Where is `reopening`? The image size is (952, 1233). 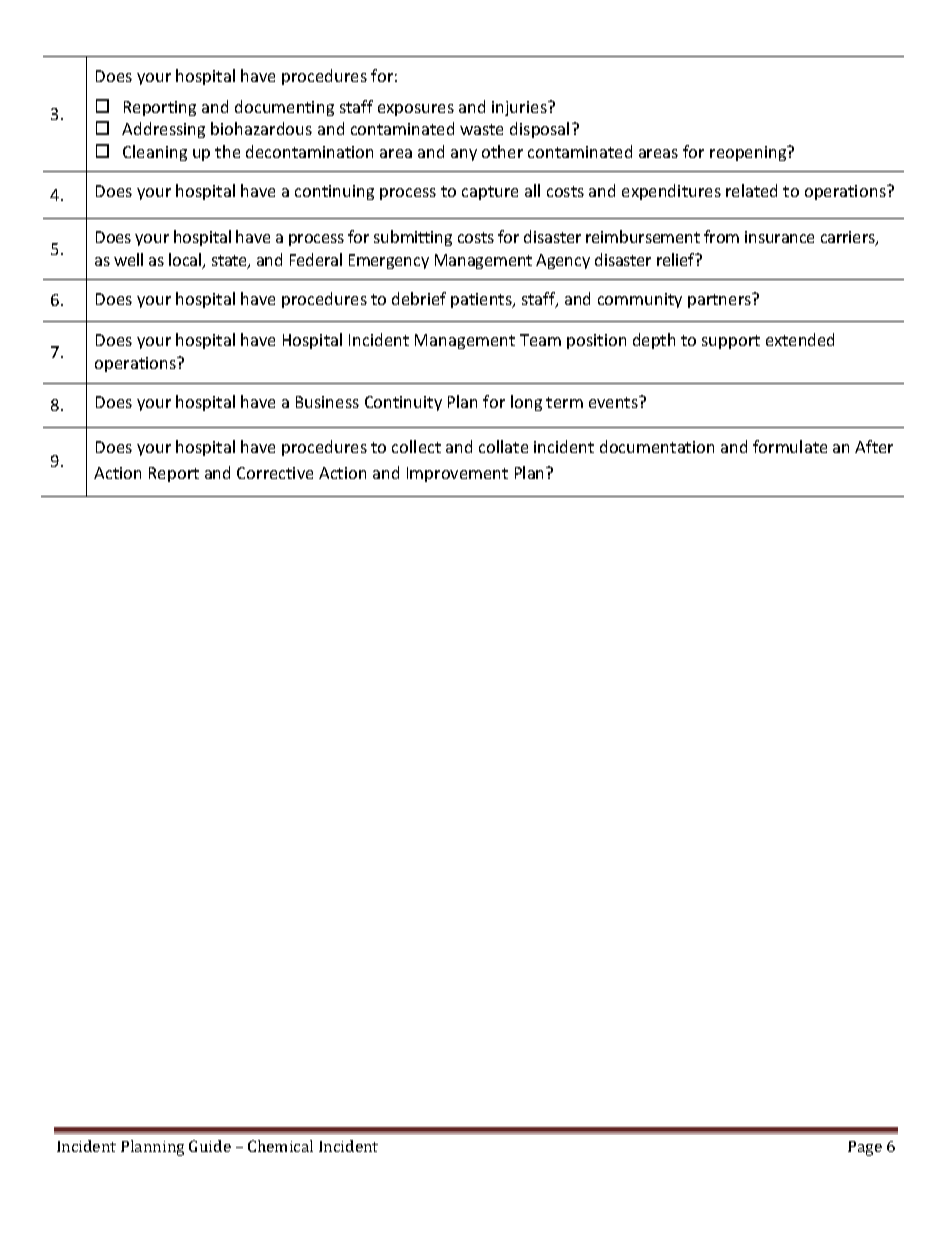 reopening is located at coordinates (749, 153).
